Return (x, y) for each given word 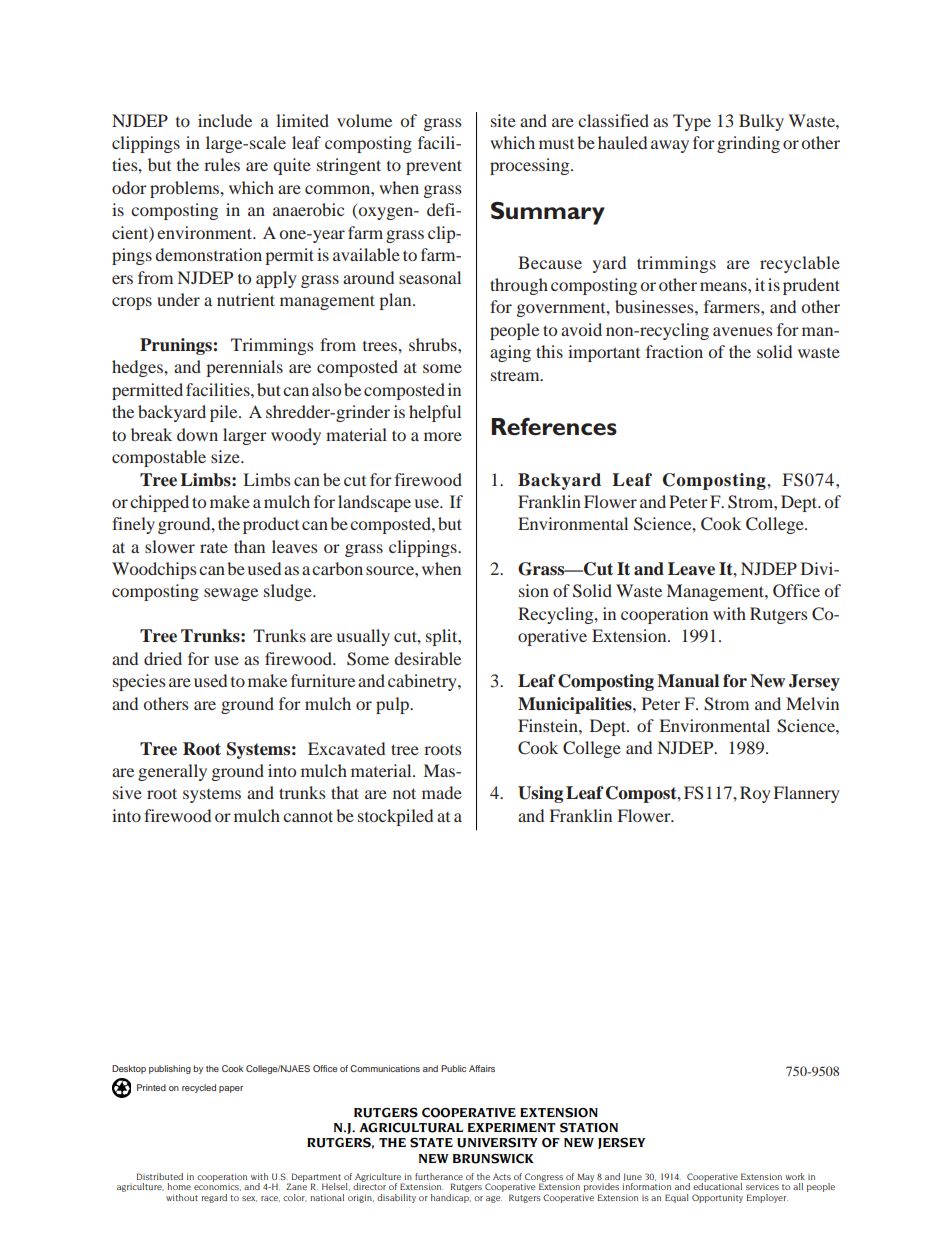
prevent (434, 167)
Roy (755, 794)
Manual (688, 681)
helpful (435, 413)
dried (163, 658)
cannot (308, 816)
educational (717, 1185)
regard (214, 1198)
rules (222, 164)
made (442, 792)
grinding (748, 144)
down (197, 434)
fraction (674, 351)
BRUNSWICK (493, 1159)
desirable (427, 658)
